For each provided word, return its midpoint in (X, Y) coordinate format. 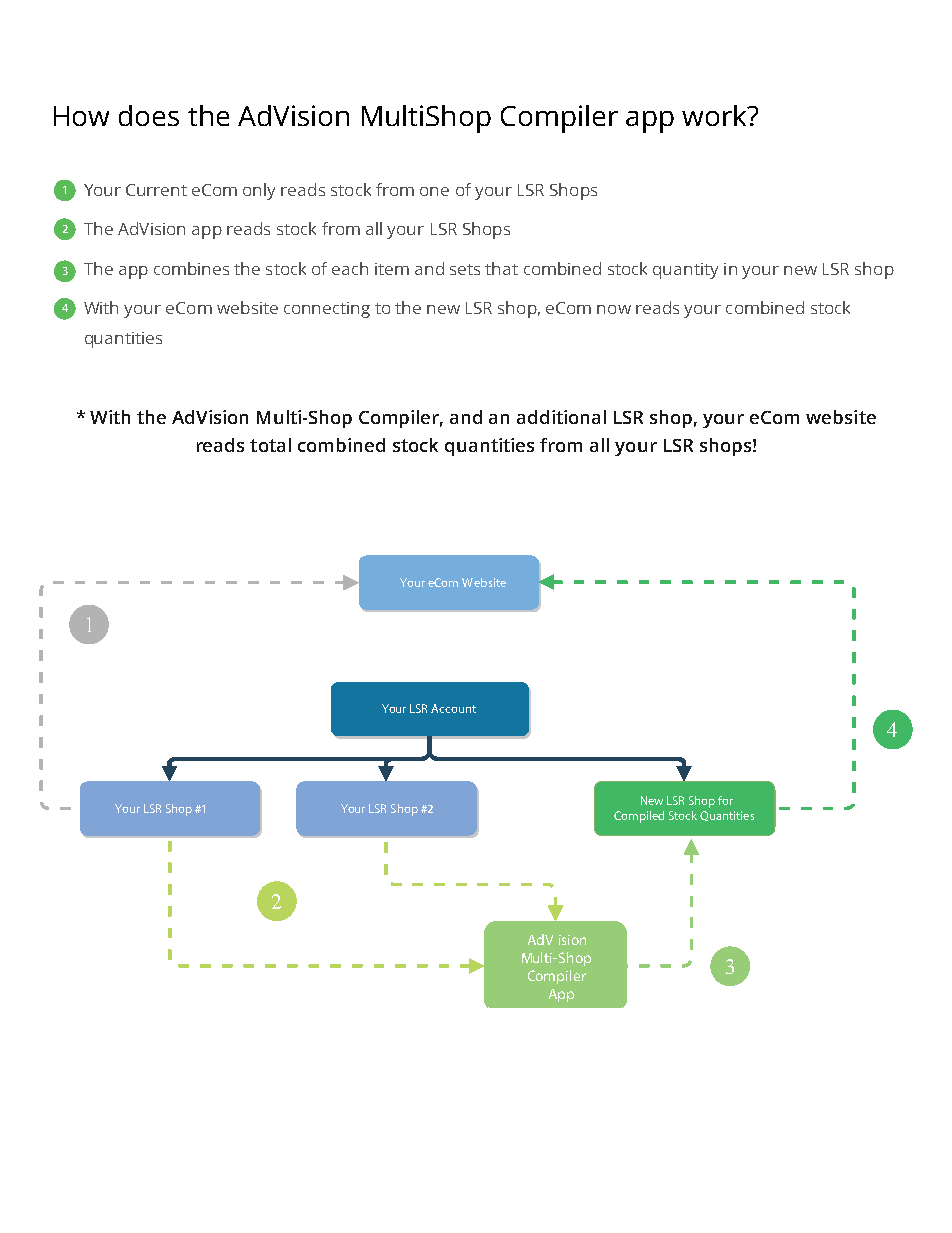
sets (465, 269)
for (725, 800)
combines (191, 268)
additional (561, 417)
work (716, 115)
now (614, 309)
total (270, 445)
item (392, 269)
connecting (327, 310)
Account (453, 708)
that (501, 268)
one (434, 191)
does (149, 115)
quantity (685, 271)
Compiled (639, 817)
